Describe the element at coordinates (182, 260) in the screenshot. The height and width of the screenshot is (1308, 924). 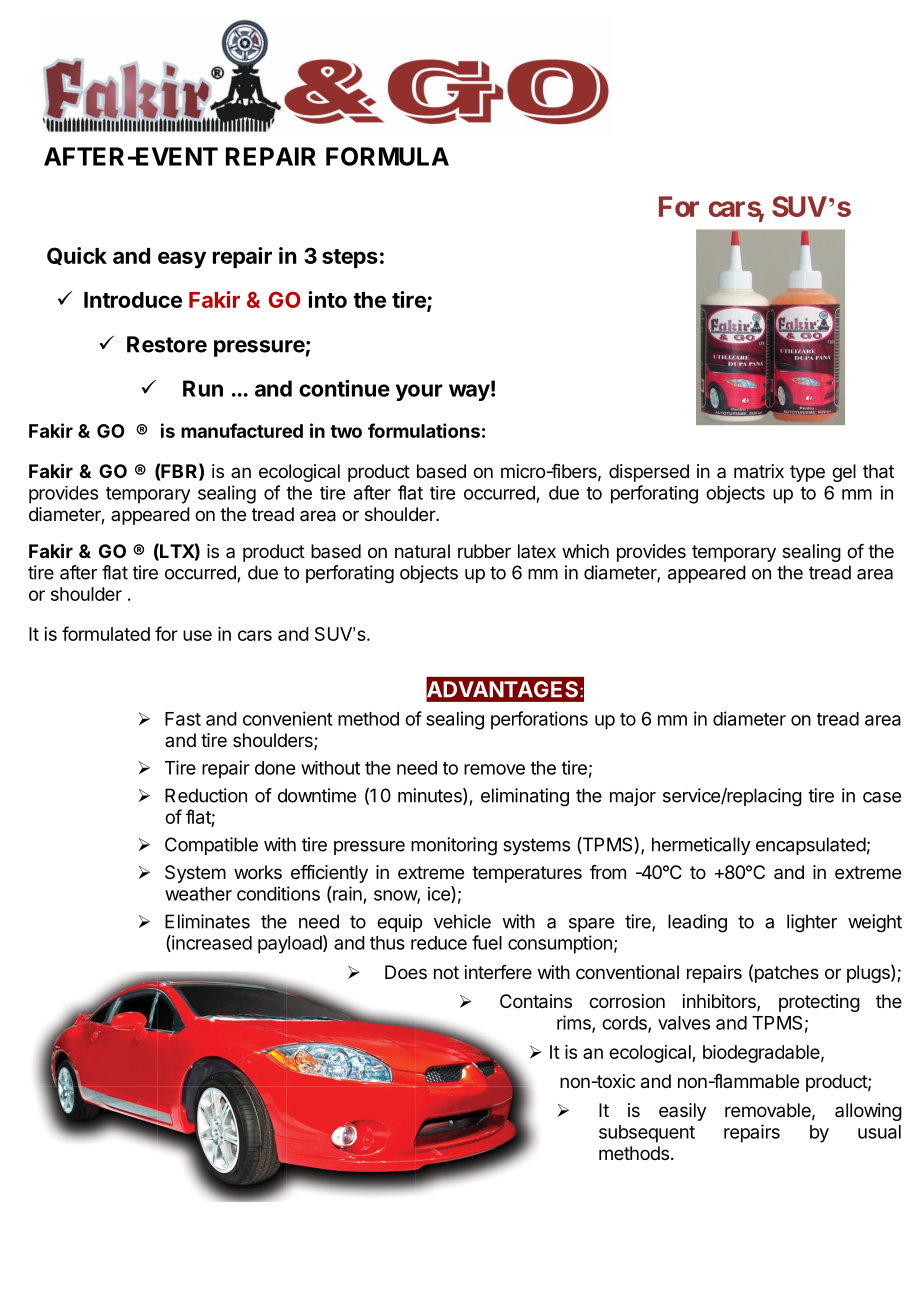
I see `easy` at that location.
